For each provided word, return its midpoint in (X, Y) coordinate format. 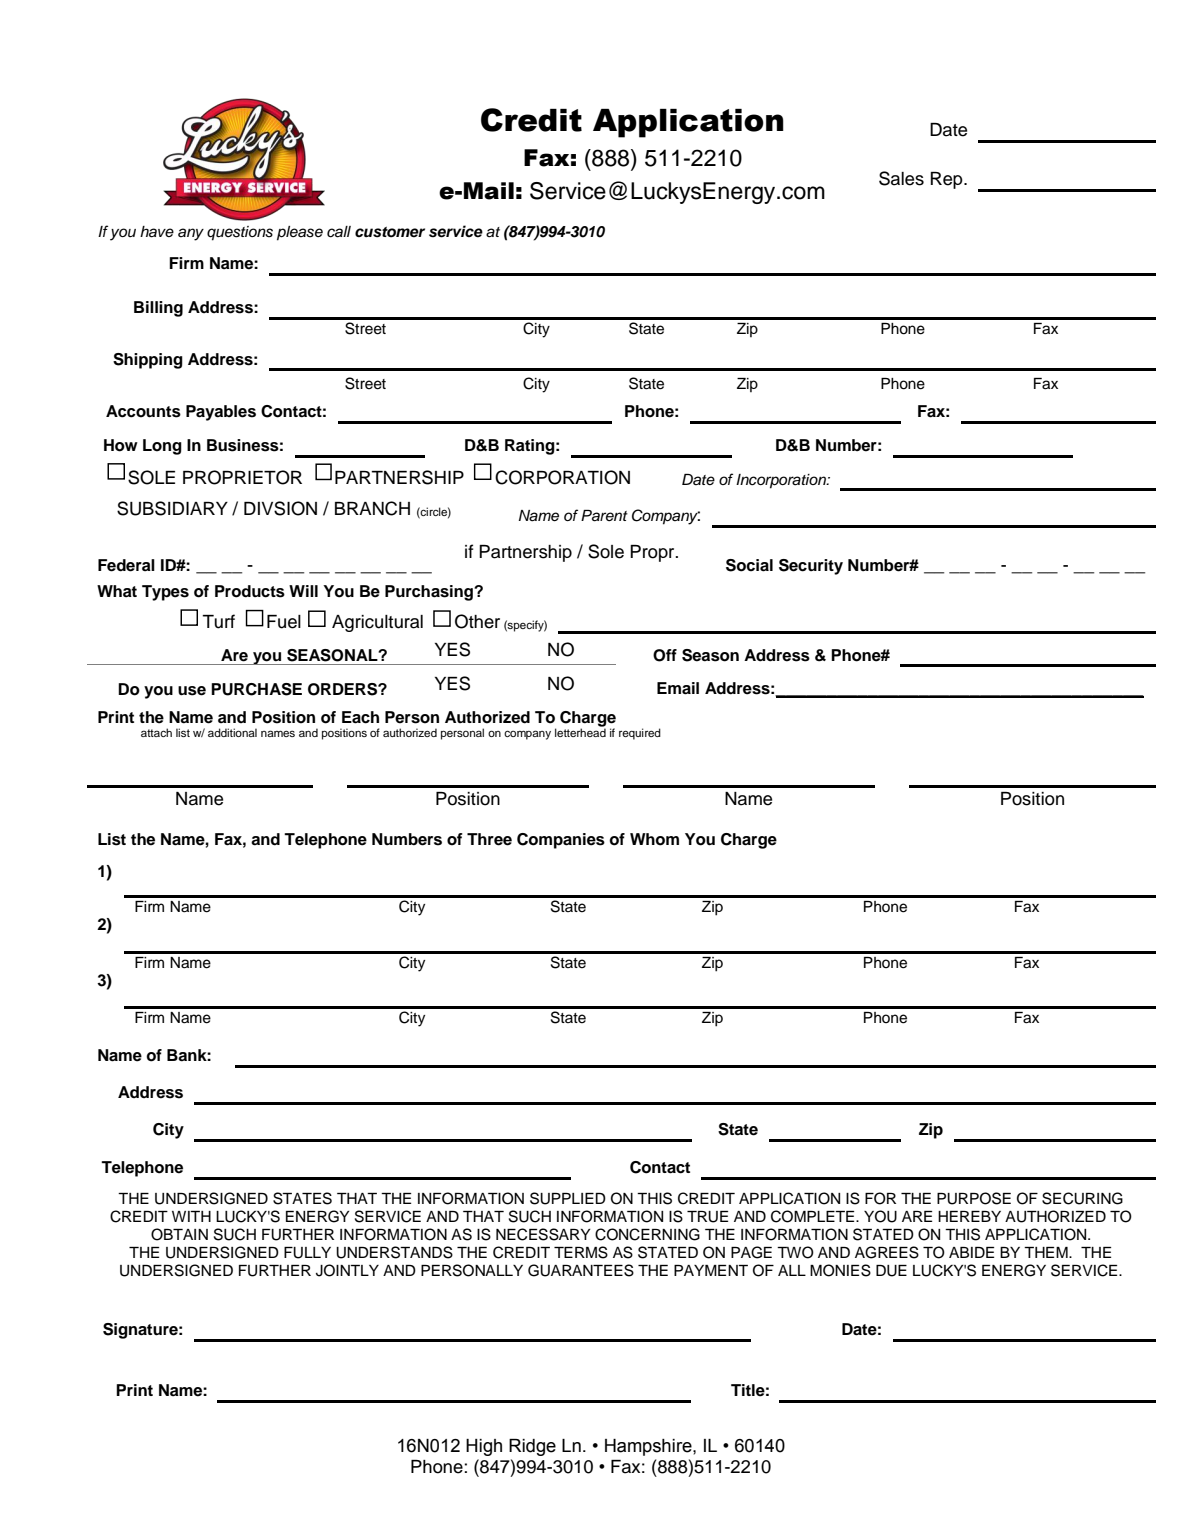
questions (240, 233)
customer (390, 232)
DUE (891, 1271)
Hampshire (649, 1447)
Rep (948, 180)
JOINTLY (347, 1270)
